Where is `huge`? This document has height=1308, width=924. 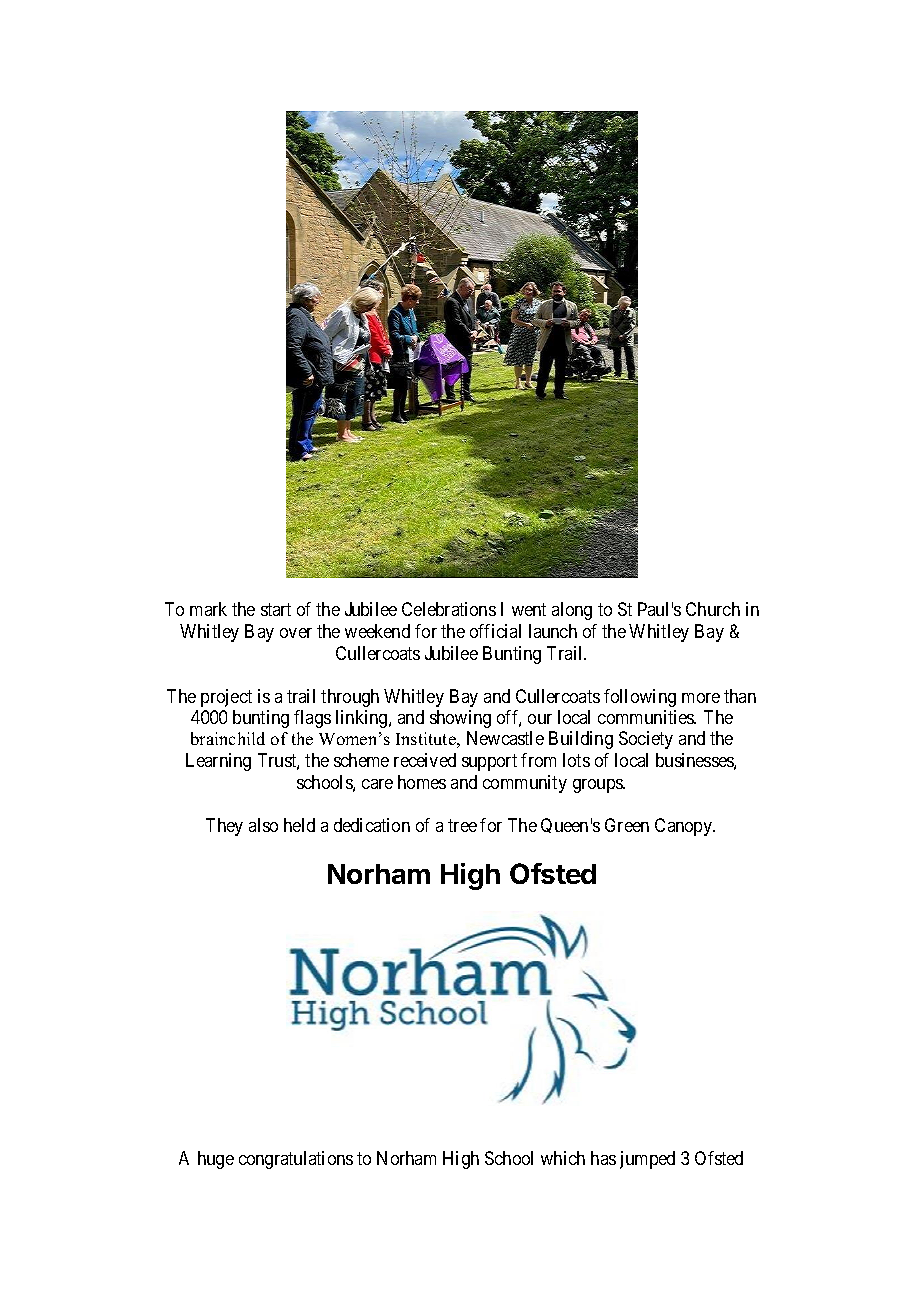 huge is located at coordinates (216, 1160).
